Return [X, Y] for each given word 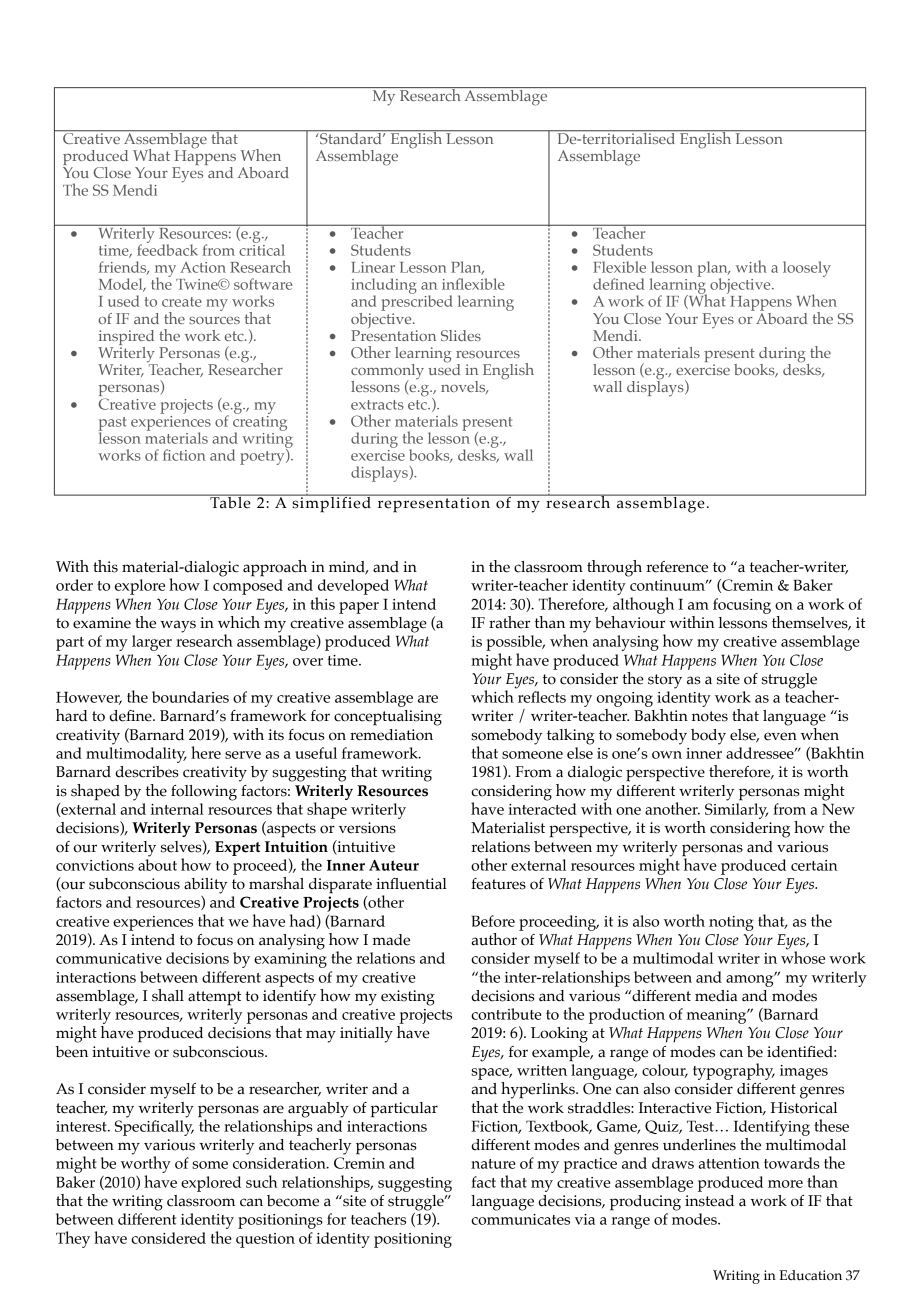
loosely [807, 269]
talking [571, 737]
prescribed [417, 302]
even [780, 736]
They [73, 1239]
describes [147, 772]
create [182, 302]
